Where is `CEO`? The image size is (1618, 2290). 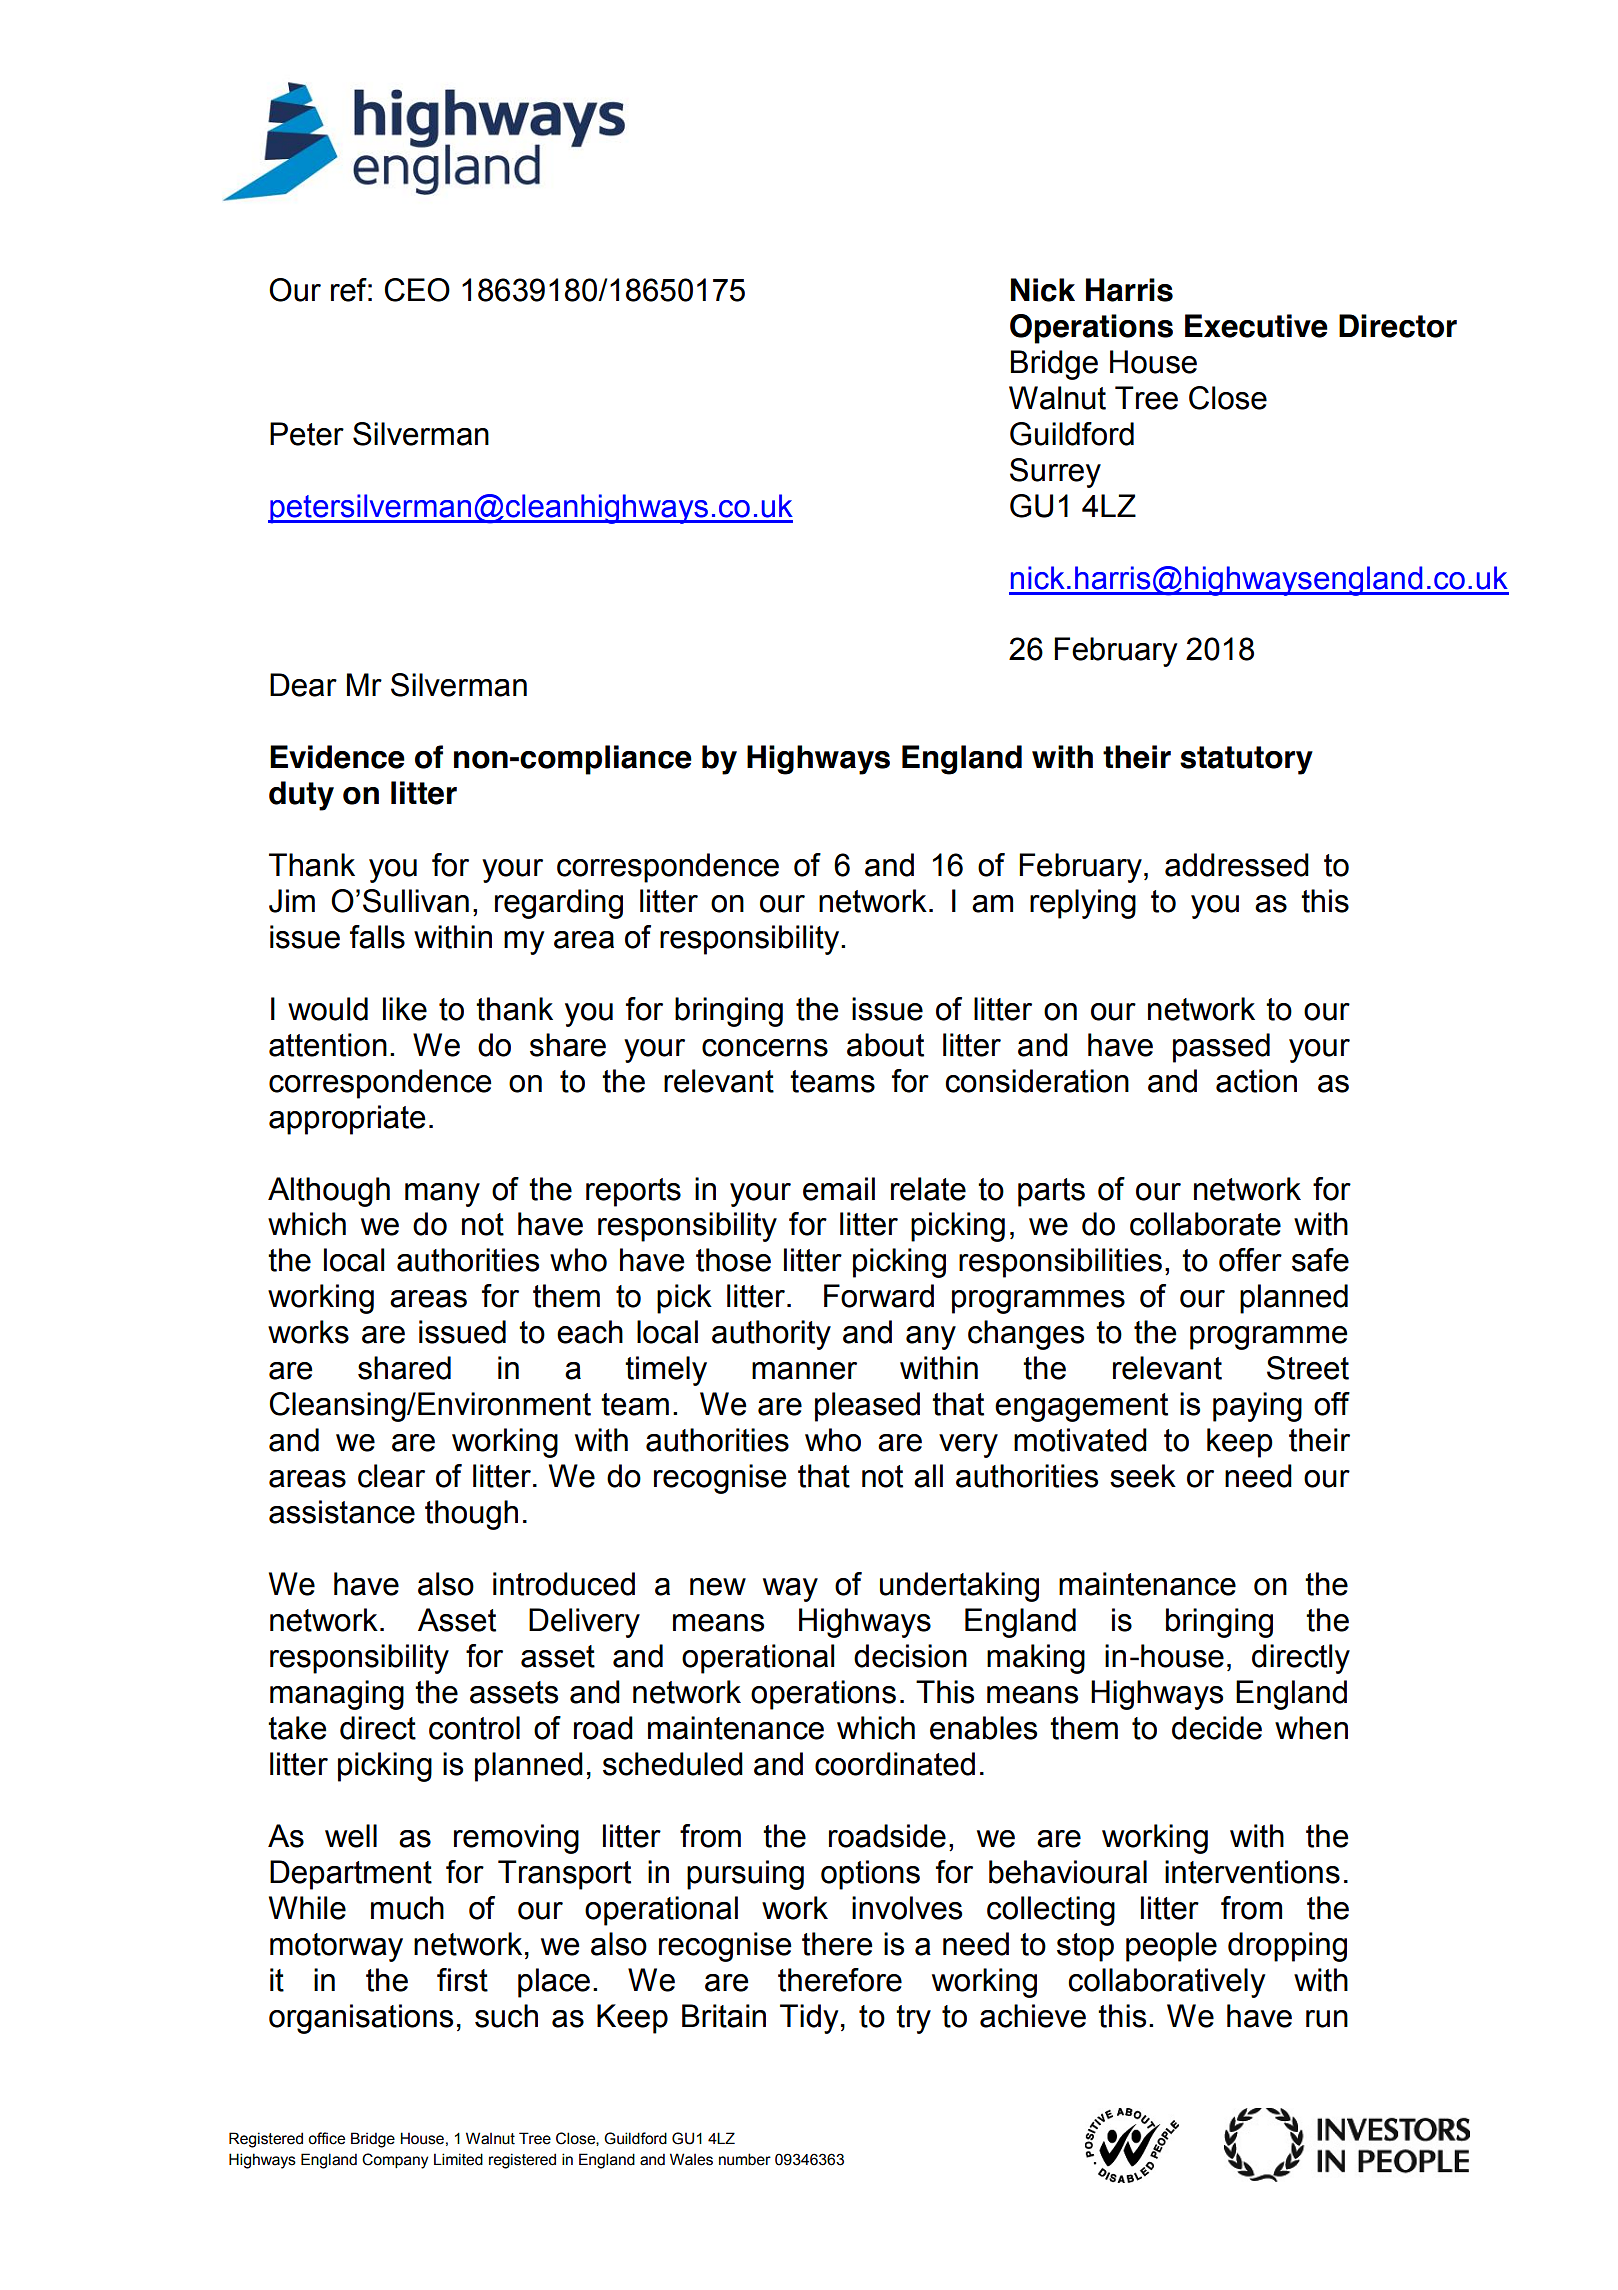
CEO is located at coordinates (417, 290).
